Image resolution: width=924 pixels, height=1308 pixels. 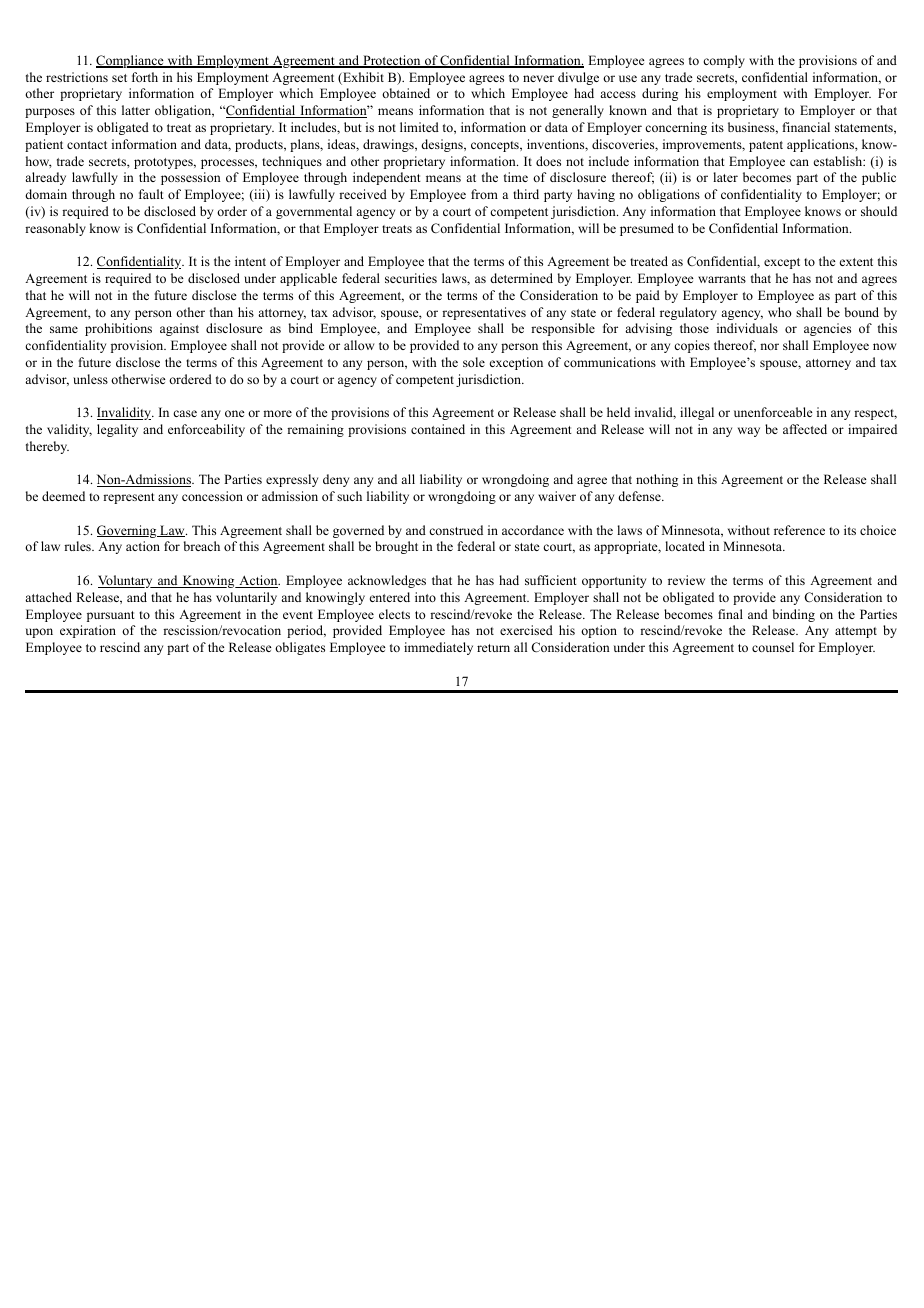 I want to click on comply, so click(x=724, y=61).
